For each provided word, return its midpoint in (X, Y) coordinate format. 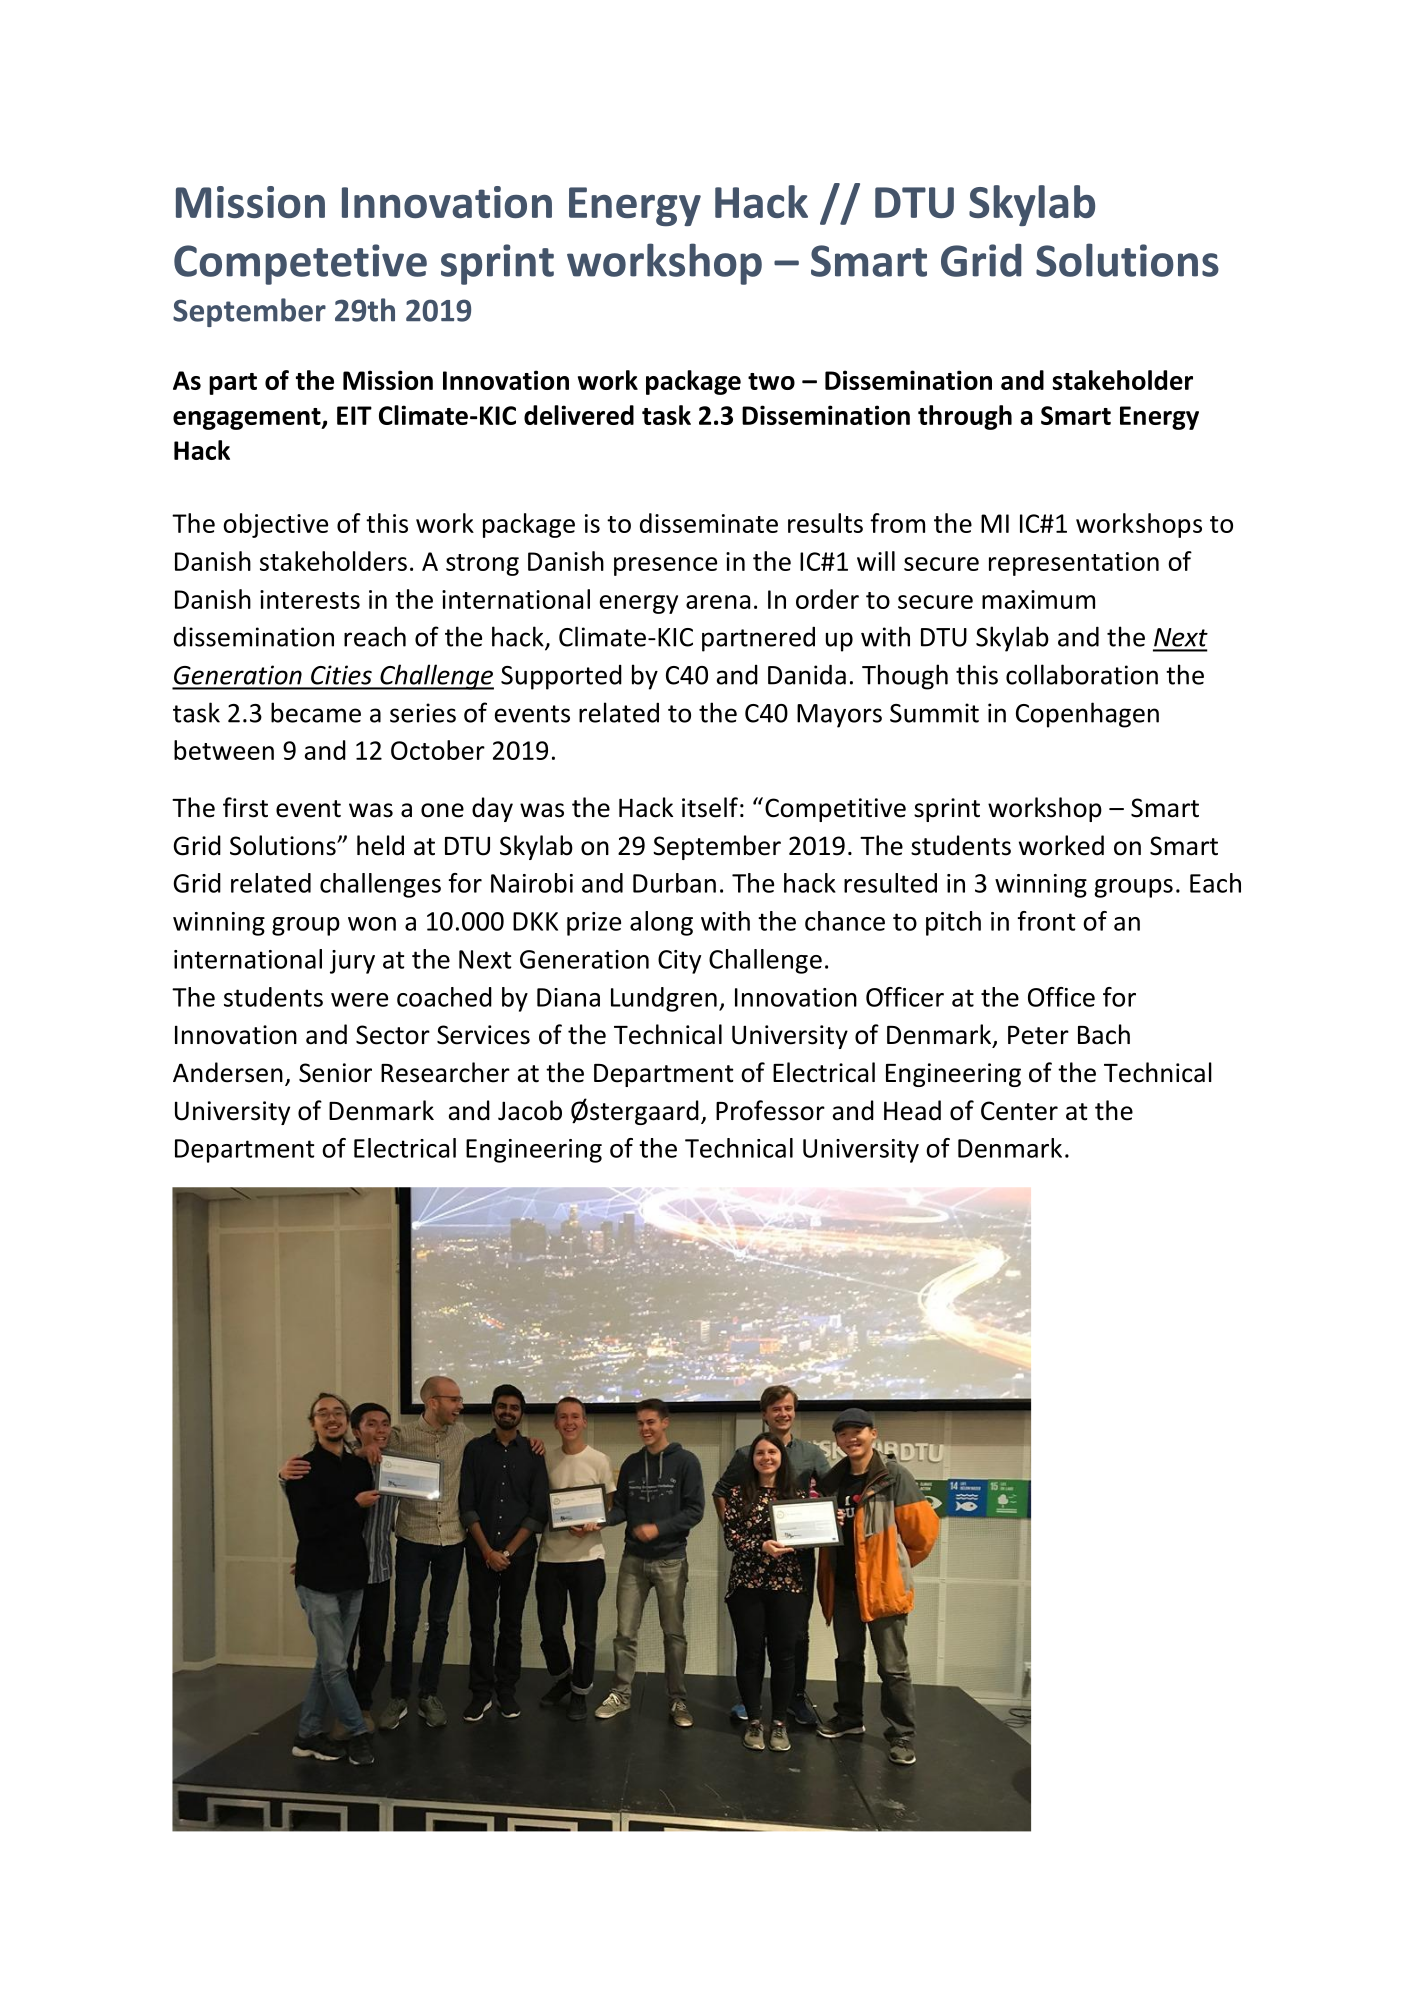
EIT (354, 415)
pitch (953, 923)
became (316, 712)
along (661, 923)
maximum (1038, 599)
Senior (335, 1073)
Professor (770, 1110)
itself (710, 807)
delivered (579, 415)
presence (665, 566)
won (372, 924)
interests (310, 599)
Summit (934, 713)
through (965, 417)
